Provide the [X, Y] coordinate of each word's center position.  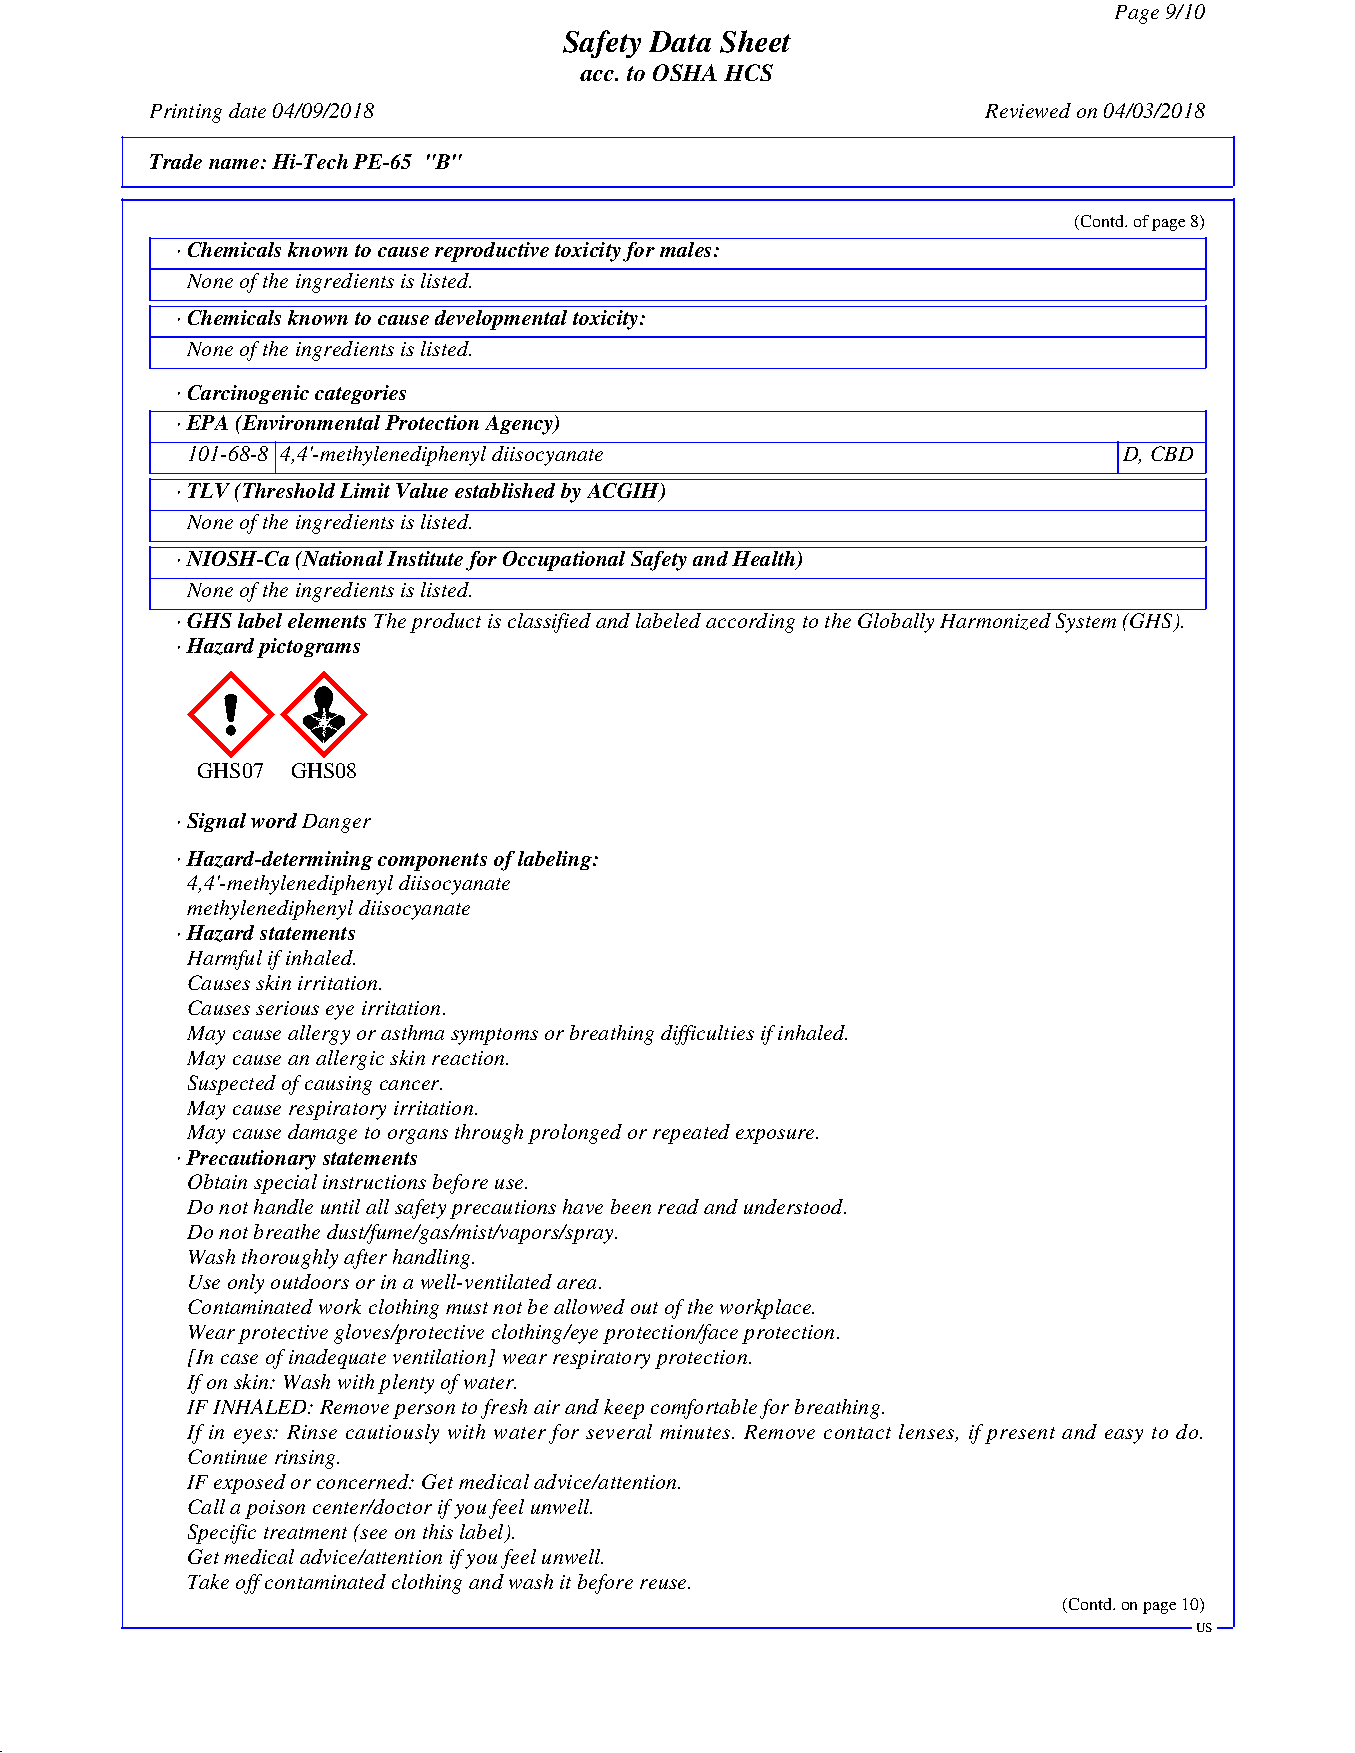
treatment [305, 1533]
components [432, 862]
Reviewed [1028, 110]
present [1020, 1435]
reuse [664, 1584]
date [247, 110]
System [1086, 623]
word [274, 820]
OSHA [685, 72]
